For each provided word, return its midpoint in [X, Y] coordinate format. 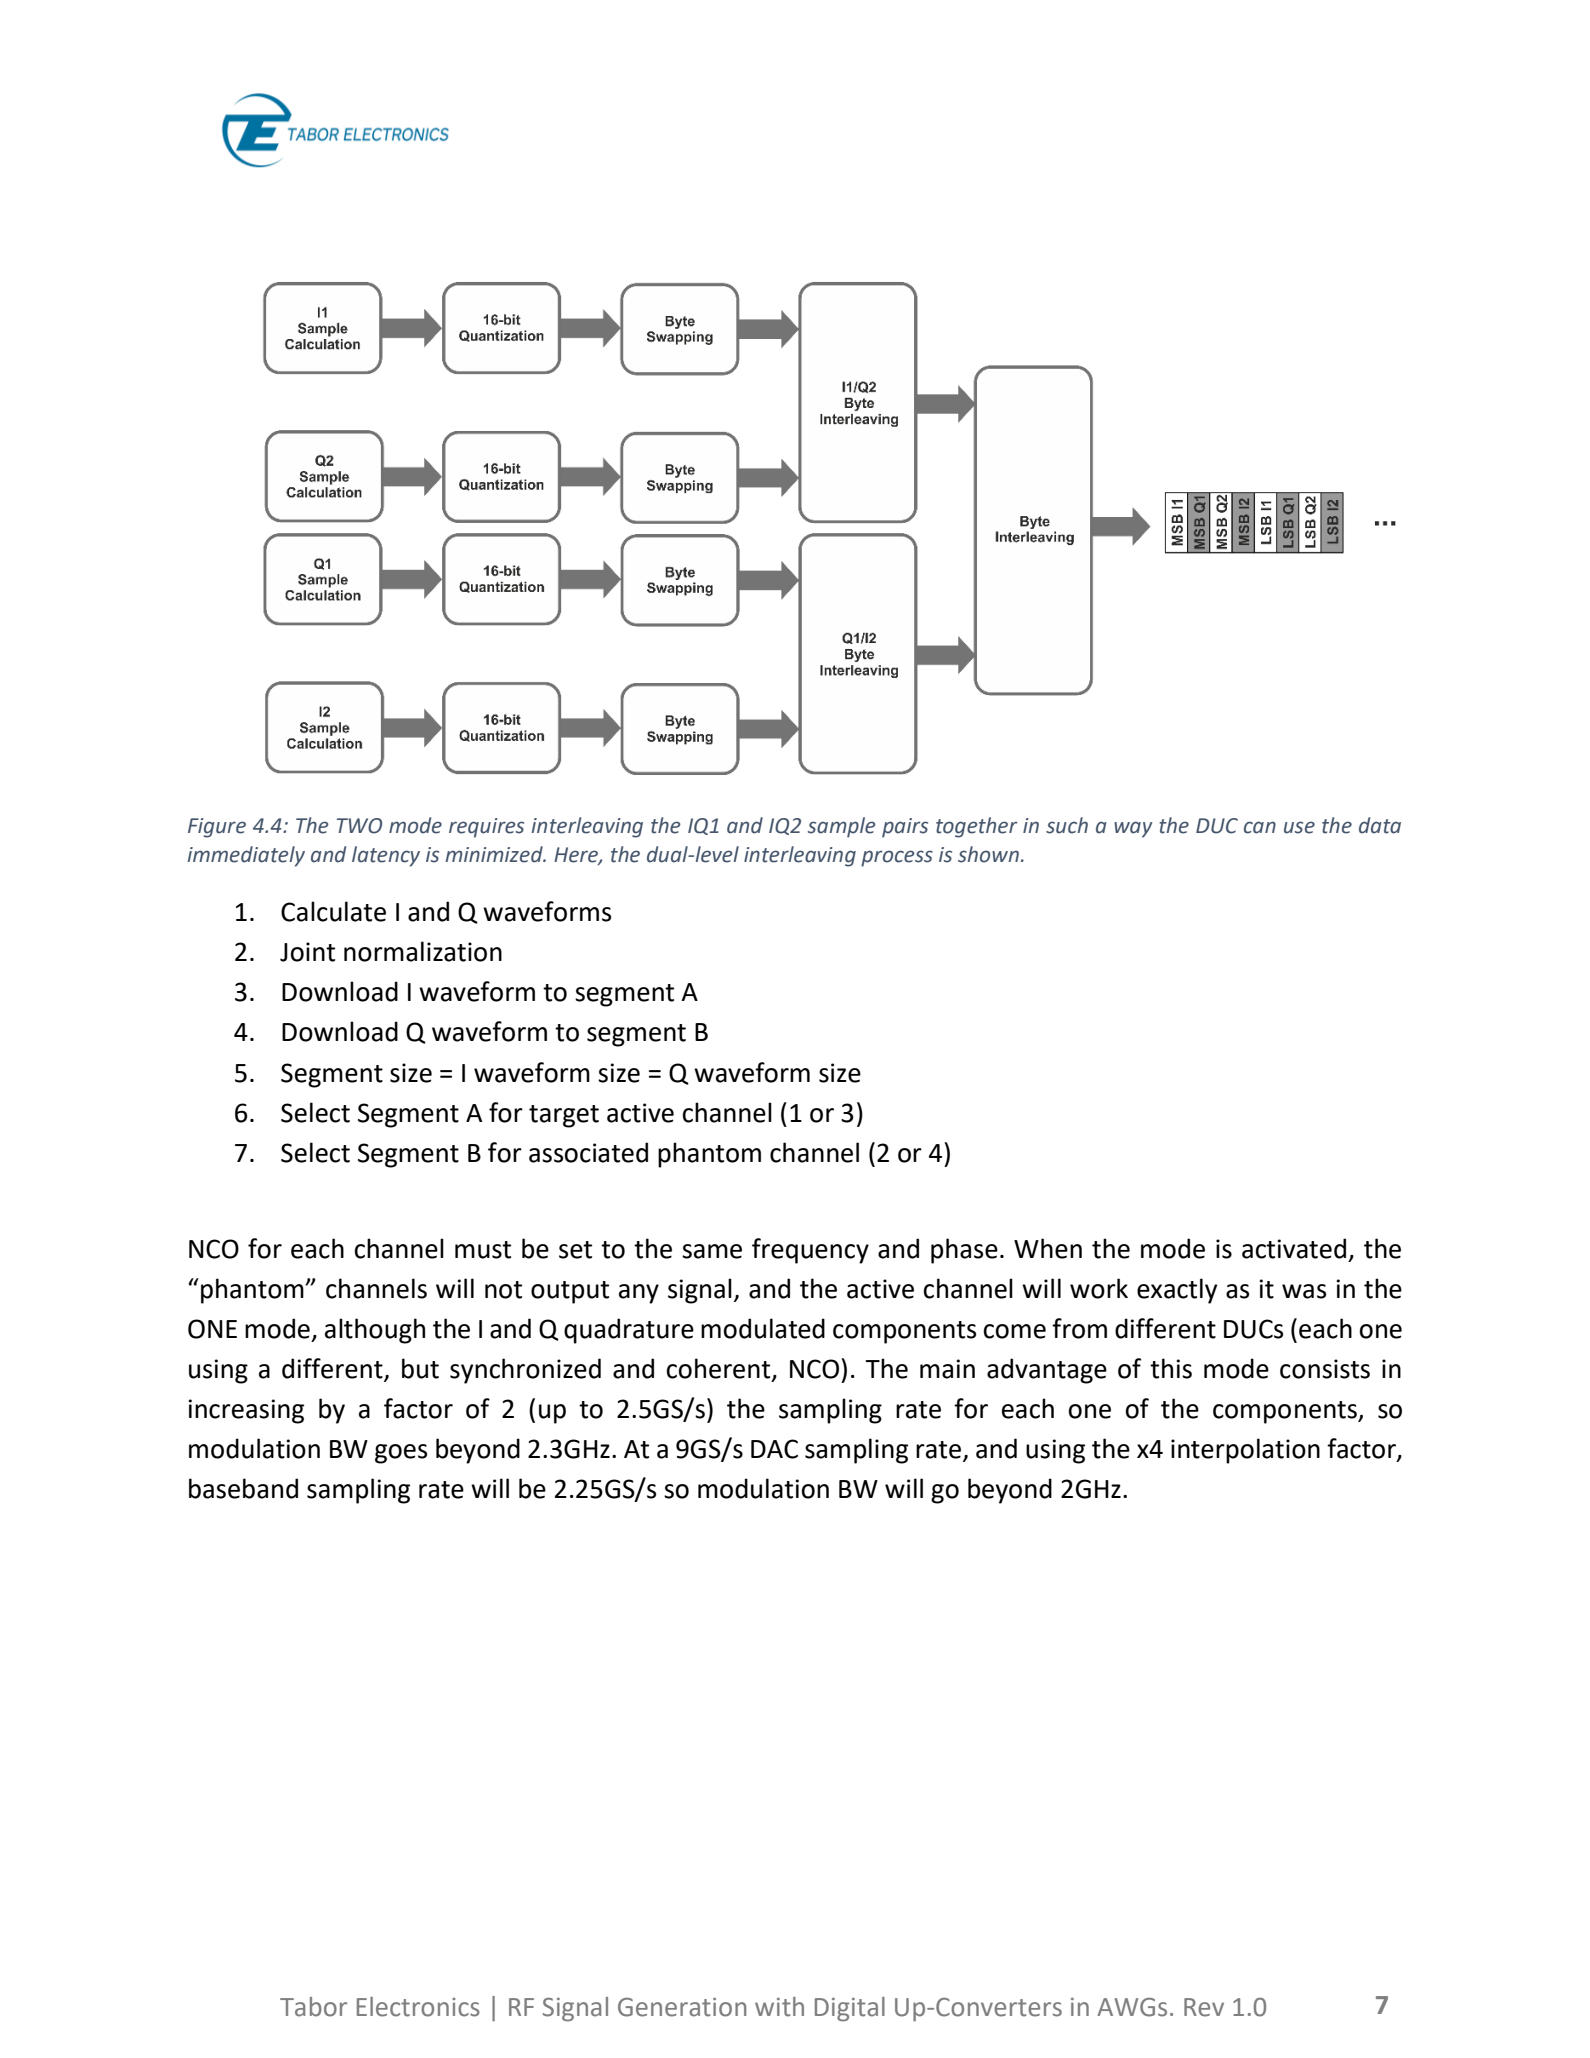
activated [1294, 1248]
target [564, 1116]
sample [842, 827]
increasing [246, 1411]
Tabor [313, 2007]
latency [386, 856]
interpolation [1245, 1451]
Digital [850, 2009]
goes [401, 1454]
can [1260, 827]
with [779, 2007]
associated [588, 1152]
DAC [774, 1449]
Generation [682, 2007]
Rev [1204, 2007]
